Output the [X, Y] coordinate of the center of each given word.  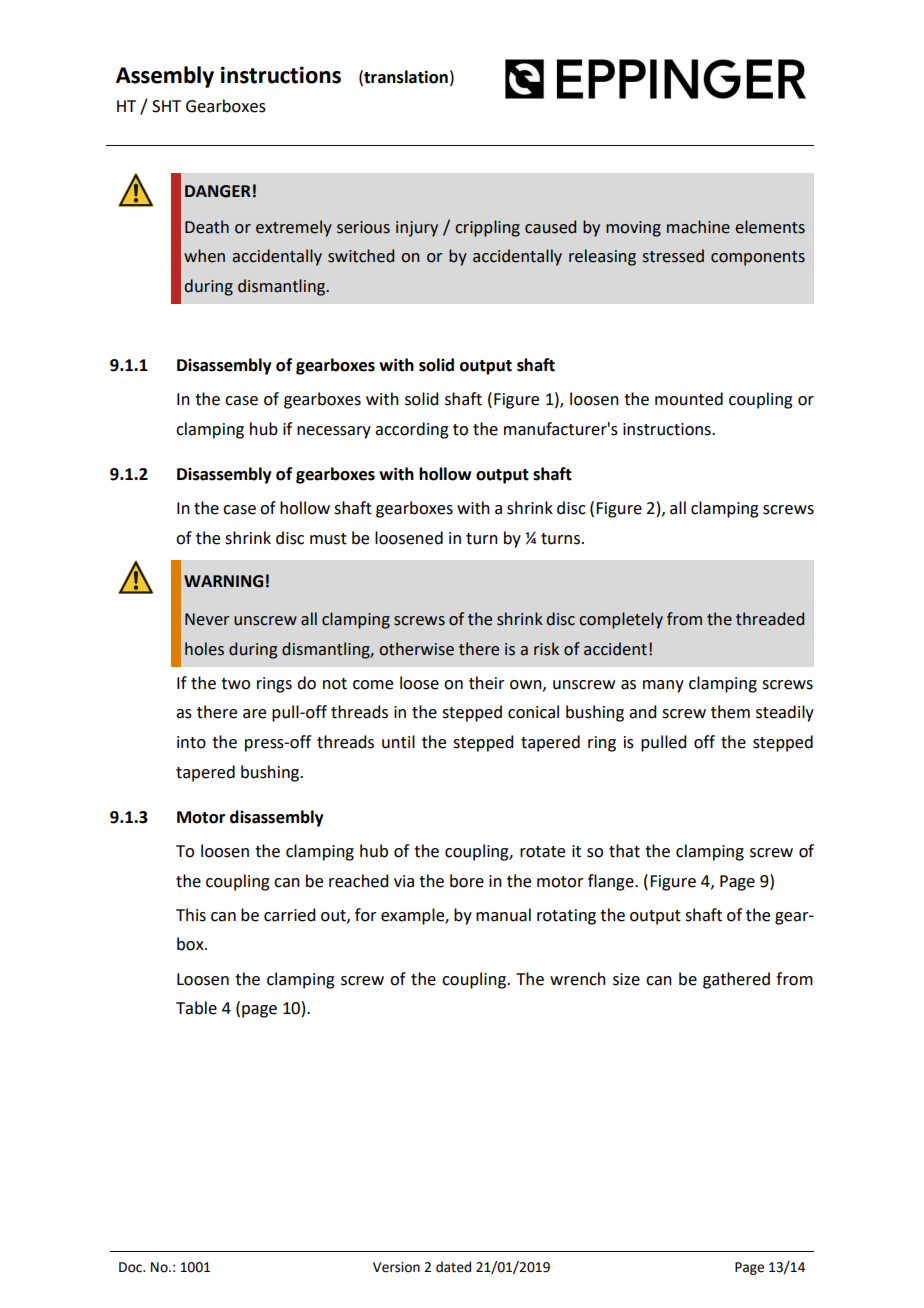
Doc [131, 1267]
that [624, 851]
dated [453, 1267]
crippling [487, 228]
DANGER [218, 191]
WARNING [223, 581]
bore [467, 881]
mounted [689, 399]
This [191, 915]
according [412, 430]
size [626, 979]
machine [698, 227]
